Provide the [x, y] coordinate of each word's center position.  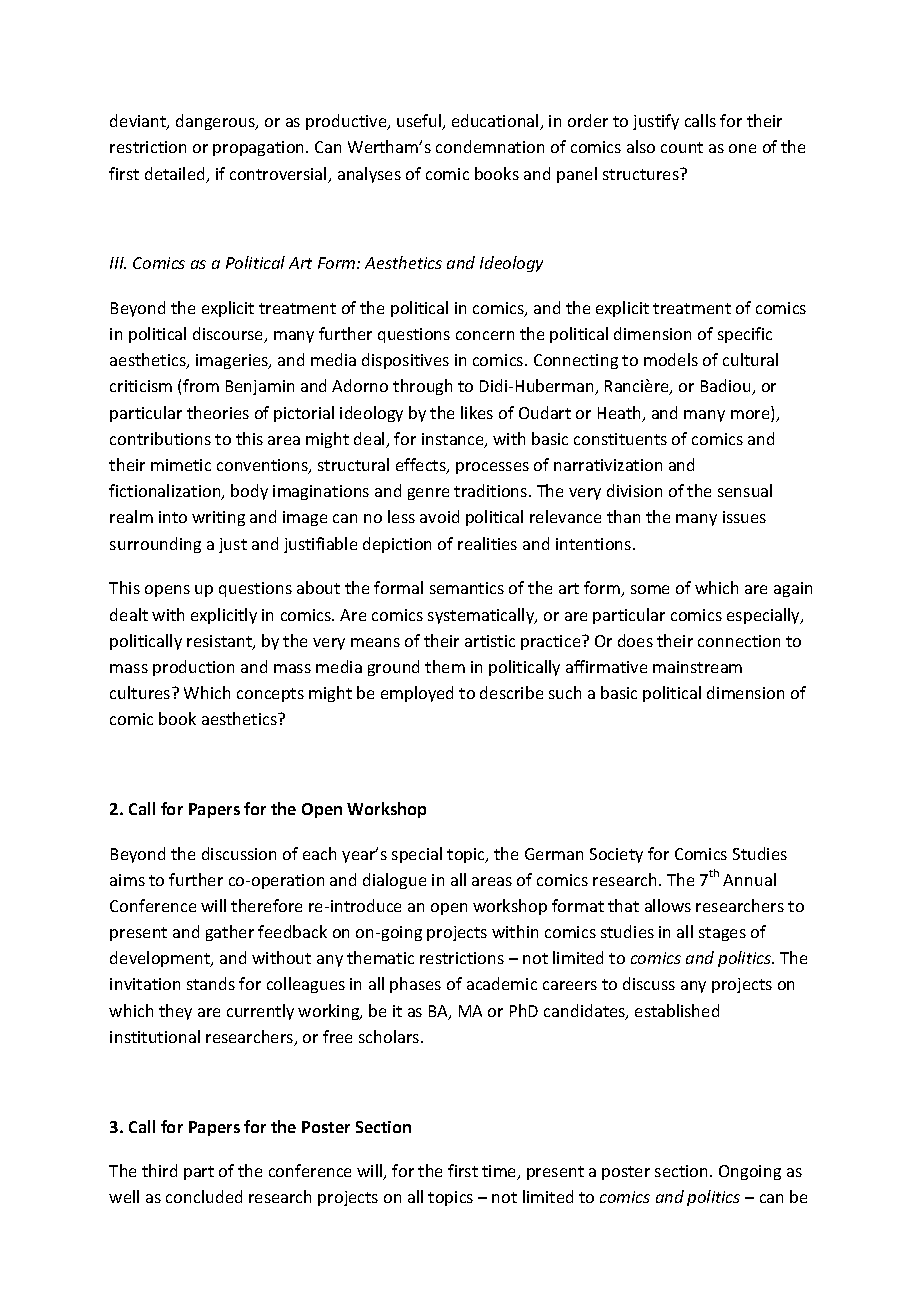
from [201, 385]
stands [211, 983]
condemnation [490, 146]
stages [722, 934]
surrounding [155, 545]
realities [487, 543]
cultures [141, 692]
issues [744, 517]
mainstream [697, 667]
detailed [176, 175]
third [159, 1170]
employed [417, 694]
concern [485, 335]
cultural [750, 359]
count [682, 147]
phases [415, 985]
